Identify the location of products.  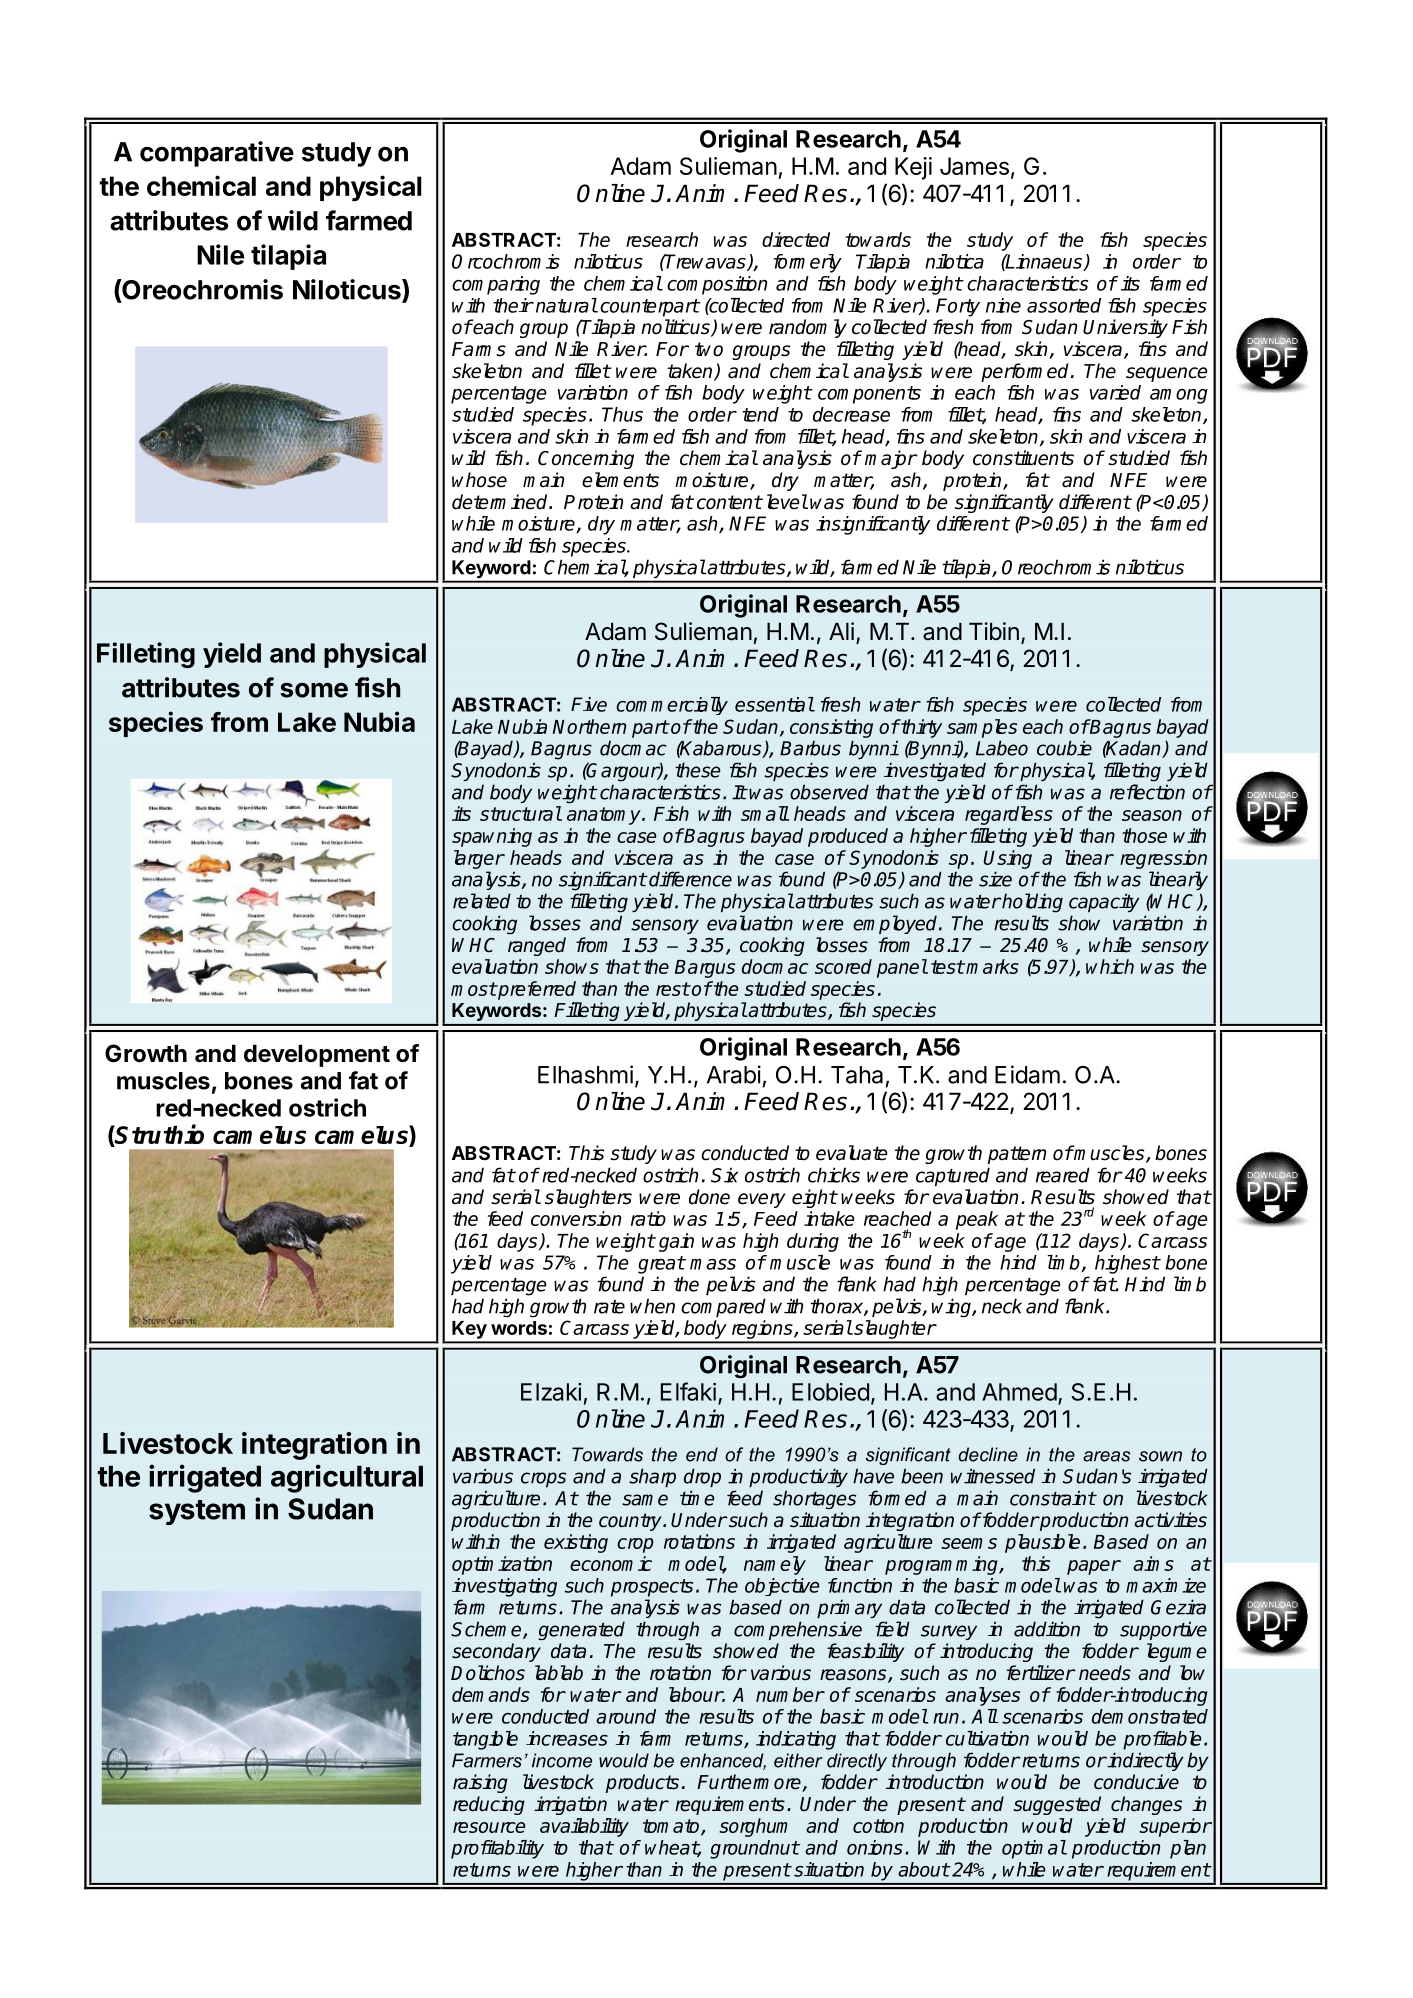
(642, 1783).
